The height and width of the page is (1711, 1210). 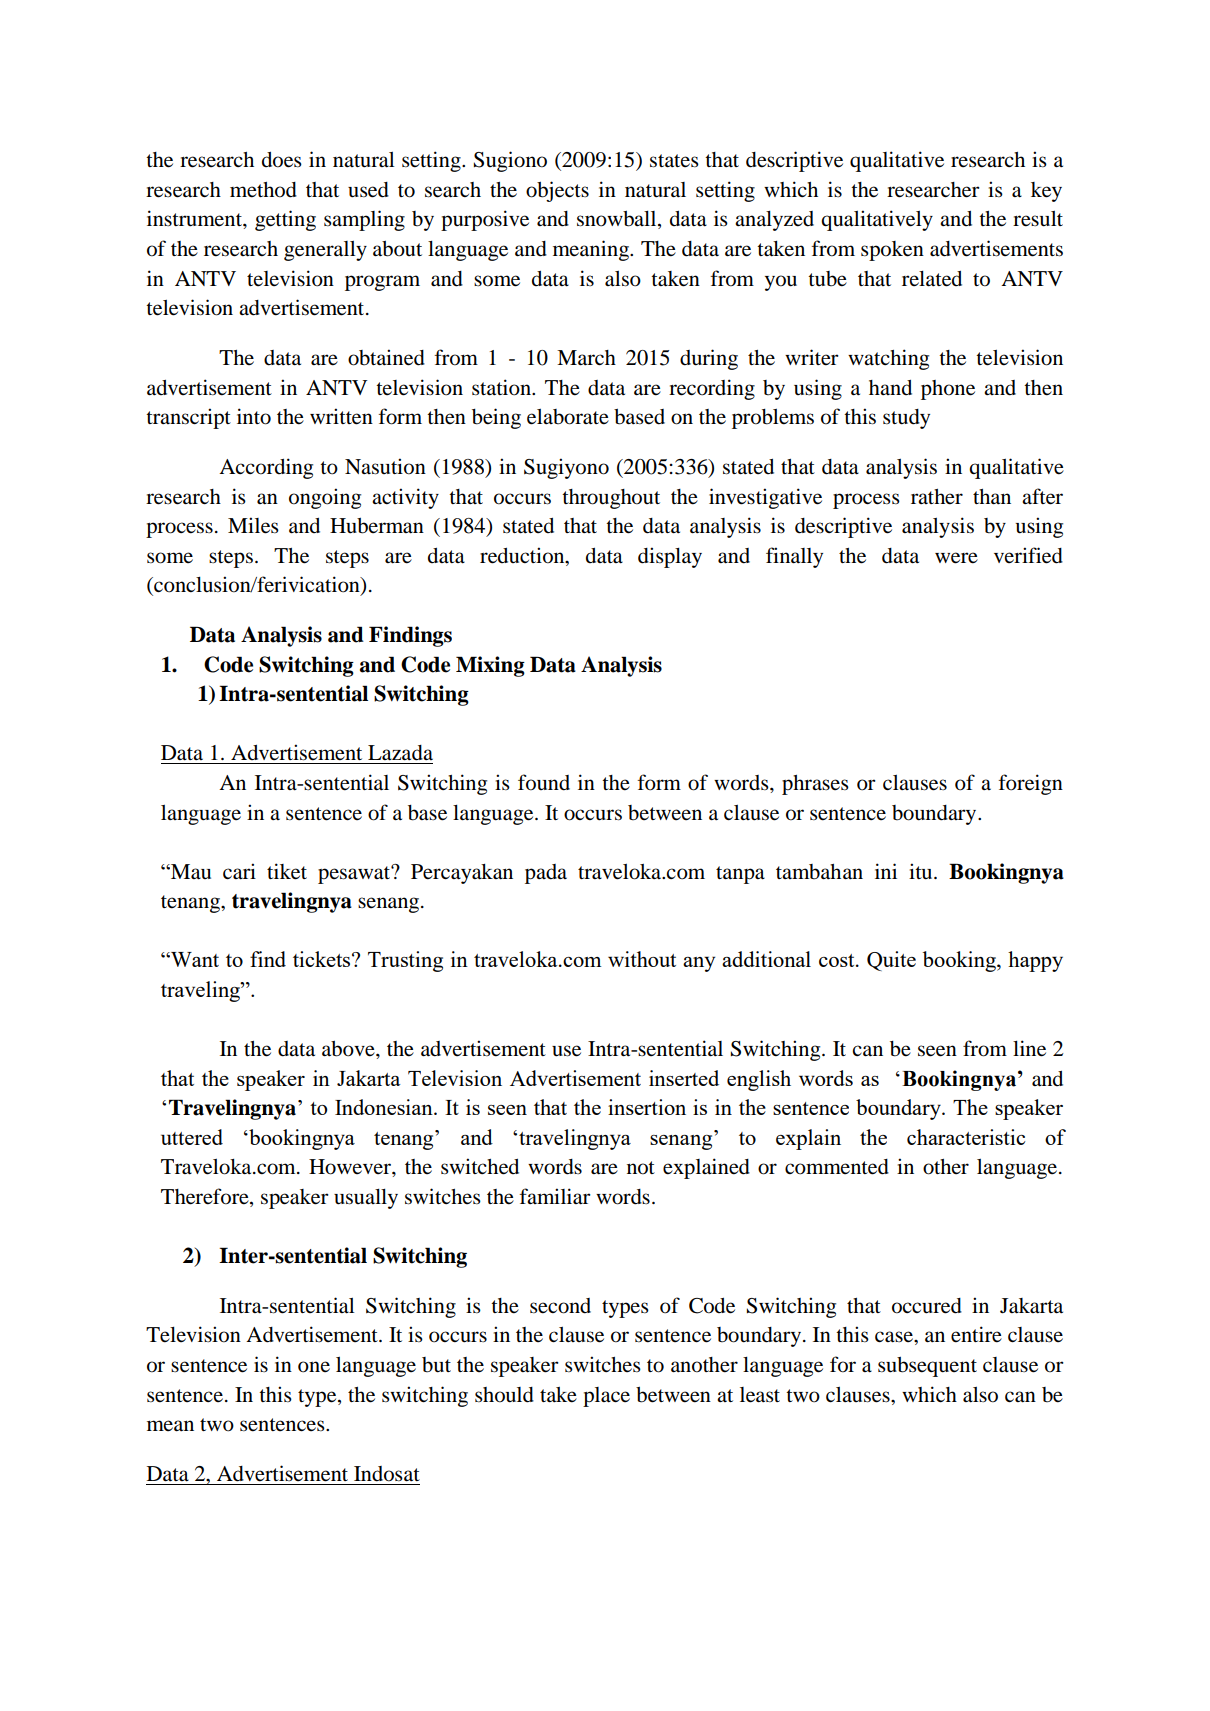 I want to click on cari, so click(x=239, y=871).
